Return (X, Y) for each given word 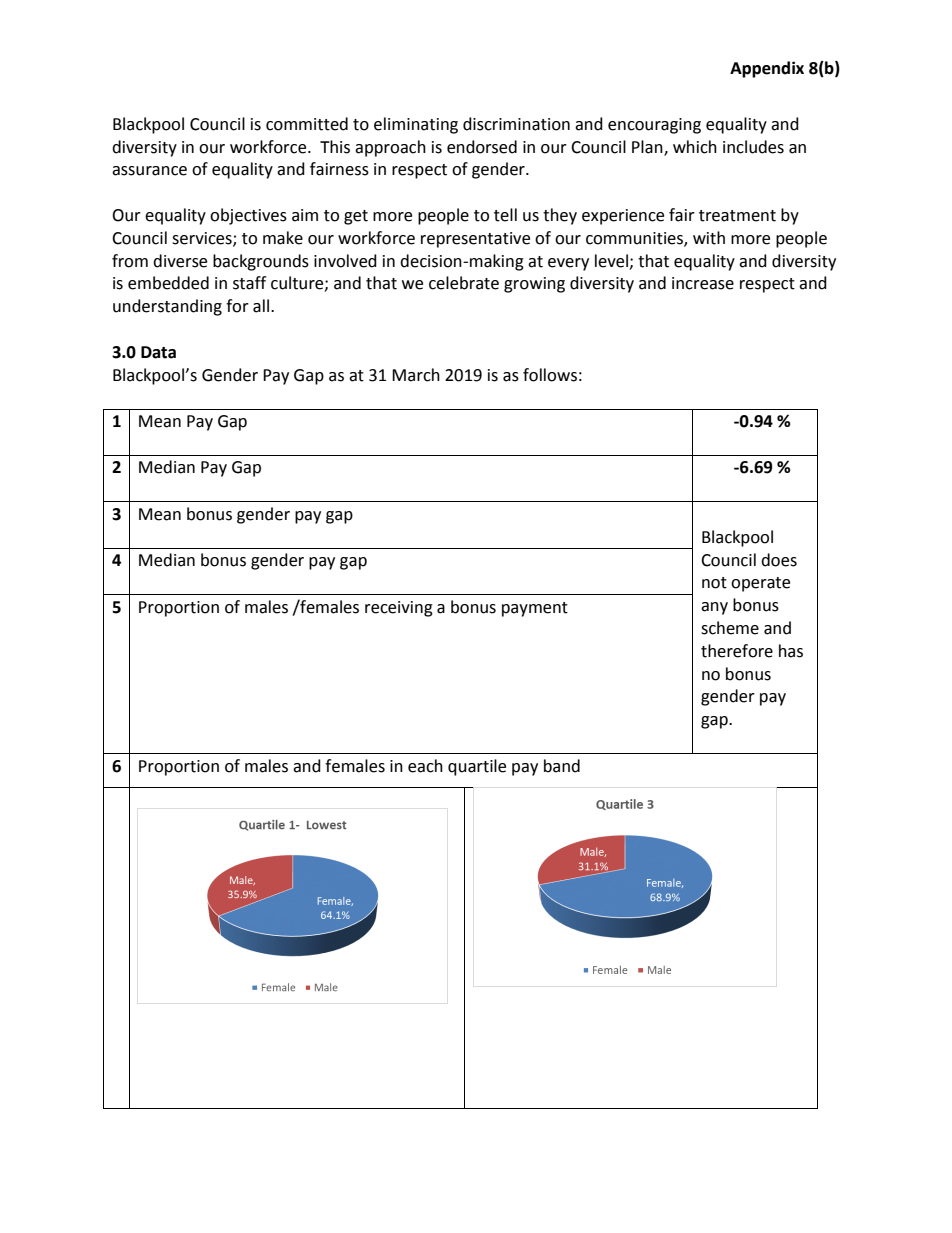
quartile (477, 767)
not (714, 583)
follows (550, 375)
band (562, 766)
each (425, 766)
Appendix (767, 69)
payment (535, 609)
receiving (399, 609)
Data (158, 352)
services (203, 239)
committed (307, 124)
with (709, 238)
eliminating (416, 125)
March (416, 375)
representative (475, 240)
